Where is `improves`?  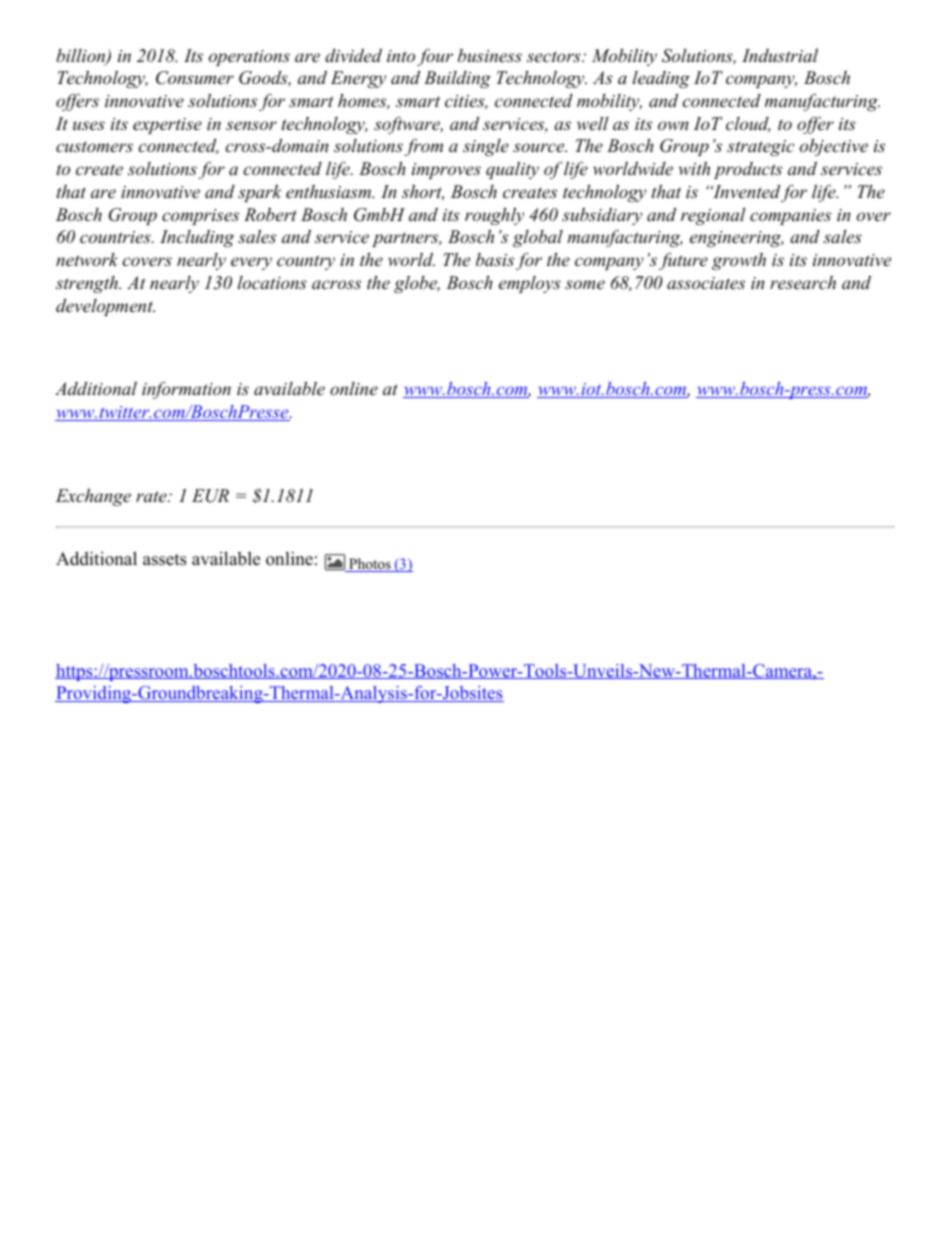 improves is located at coordinates (446, 171).
